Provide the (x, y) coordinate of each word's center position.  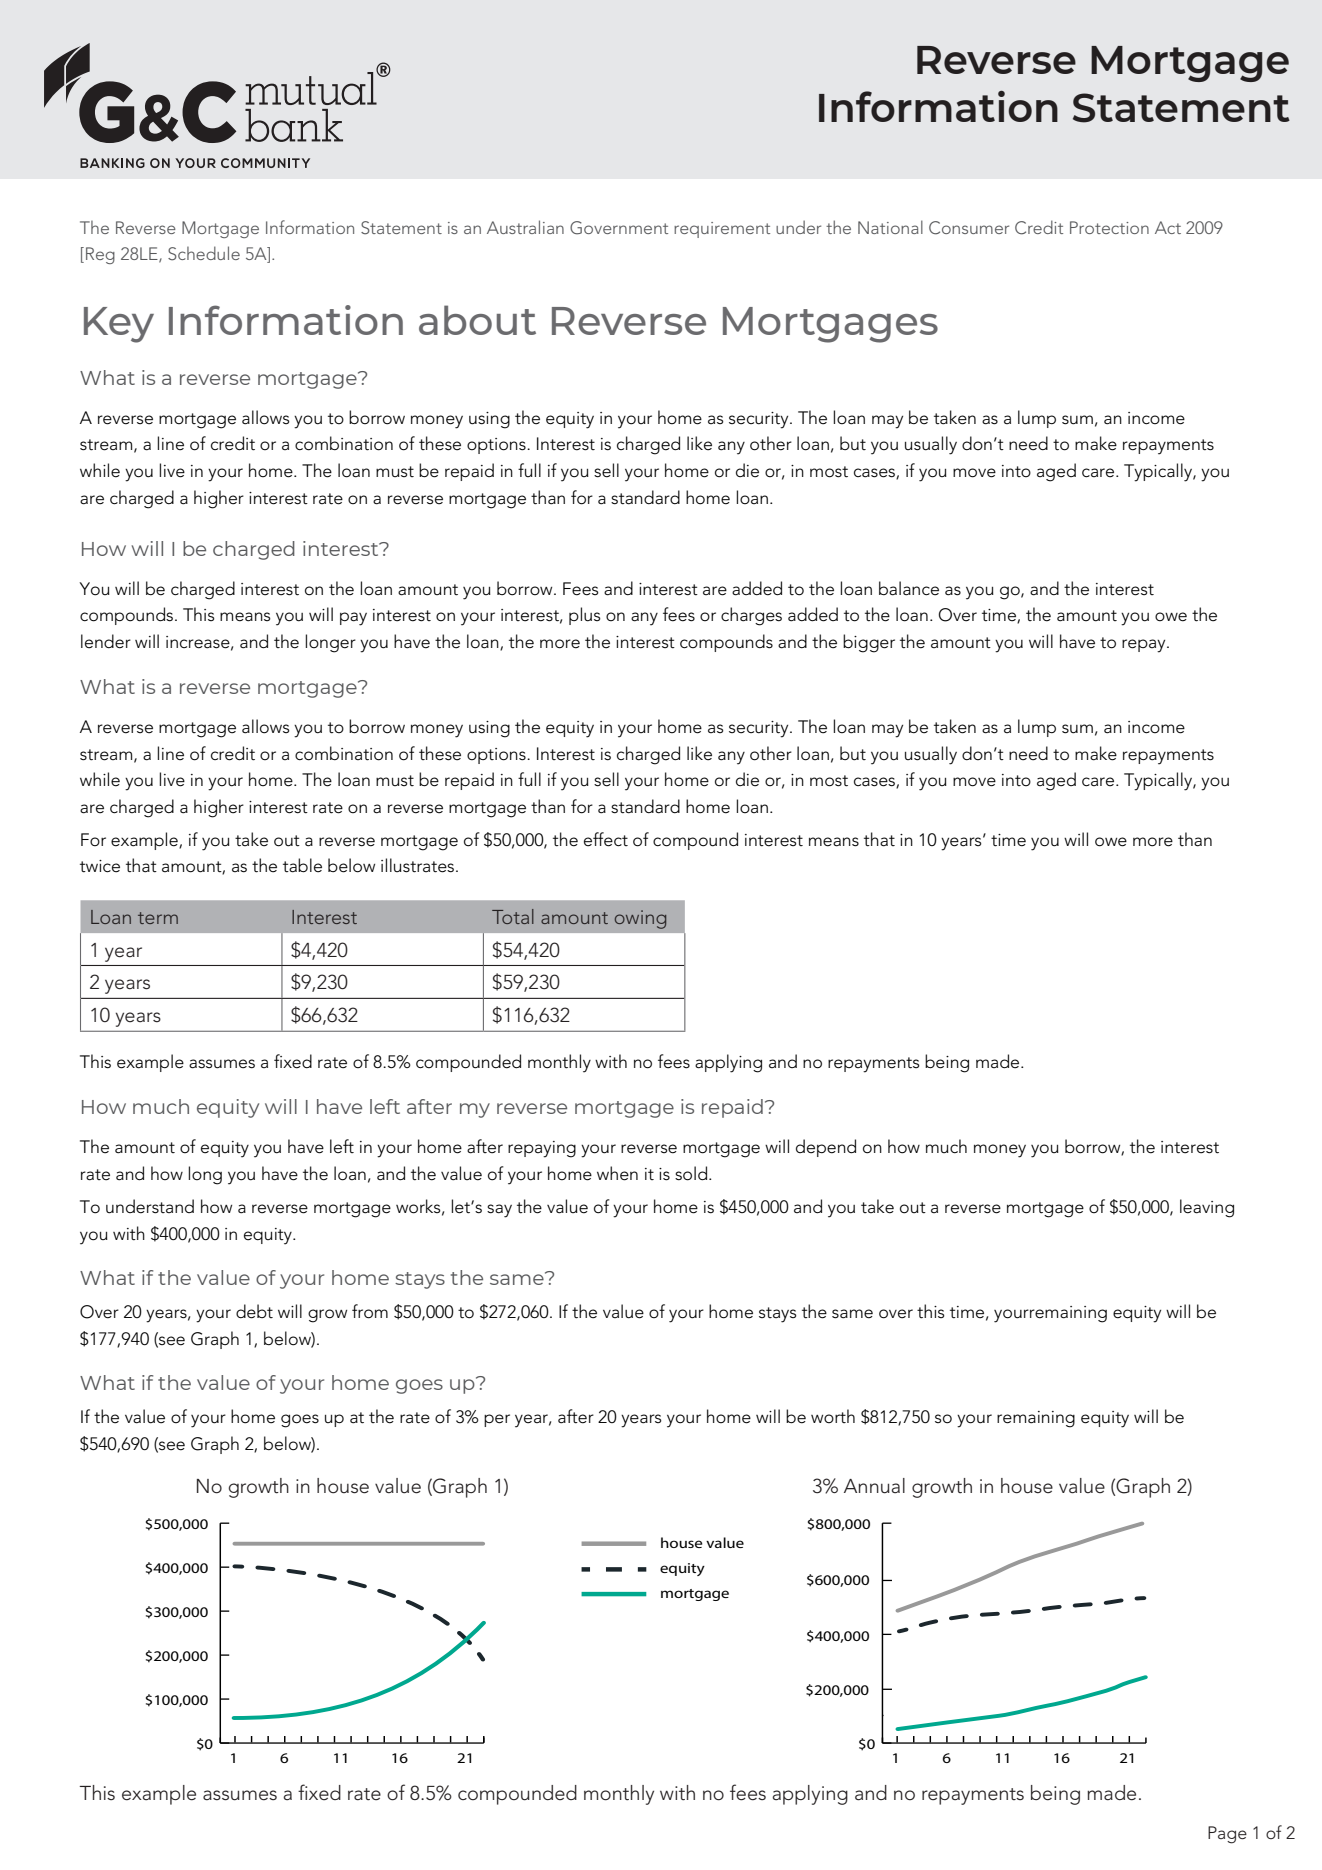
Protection (1109, 227)
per (497, 1420)
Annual (874, 1486)
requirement (722, 230)
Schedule (204, 253)
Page (1227, 1835)
